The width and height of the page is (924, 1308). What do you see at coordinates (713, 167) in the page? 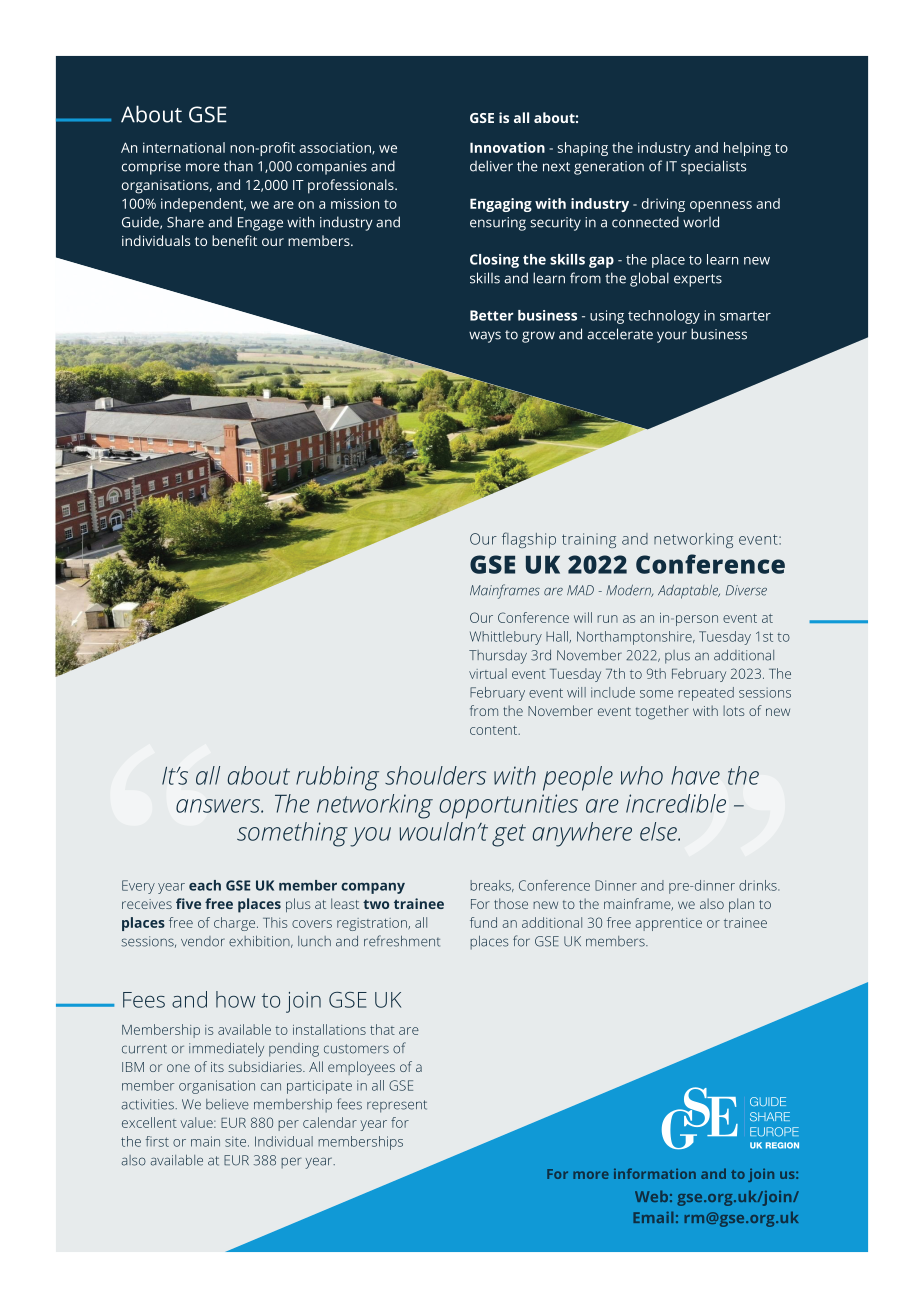
I see `specialists` at bounding box center [713, 167].
